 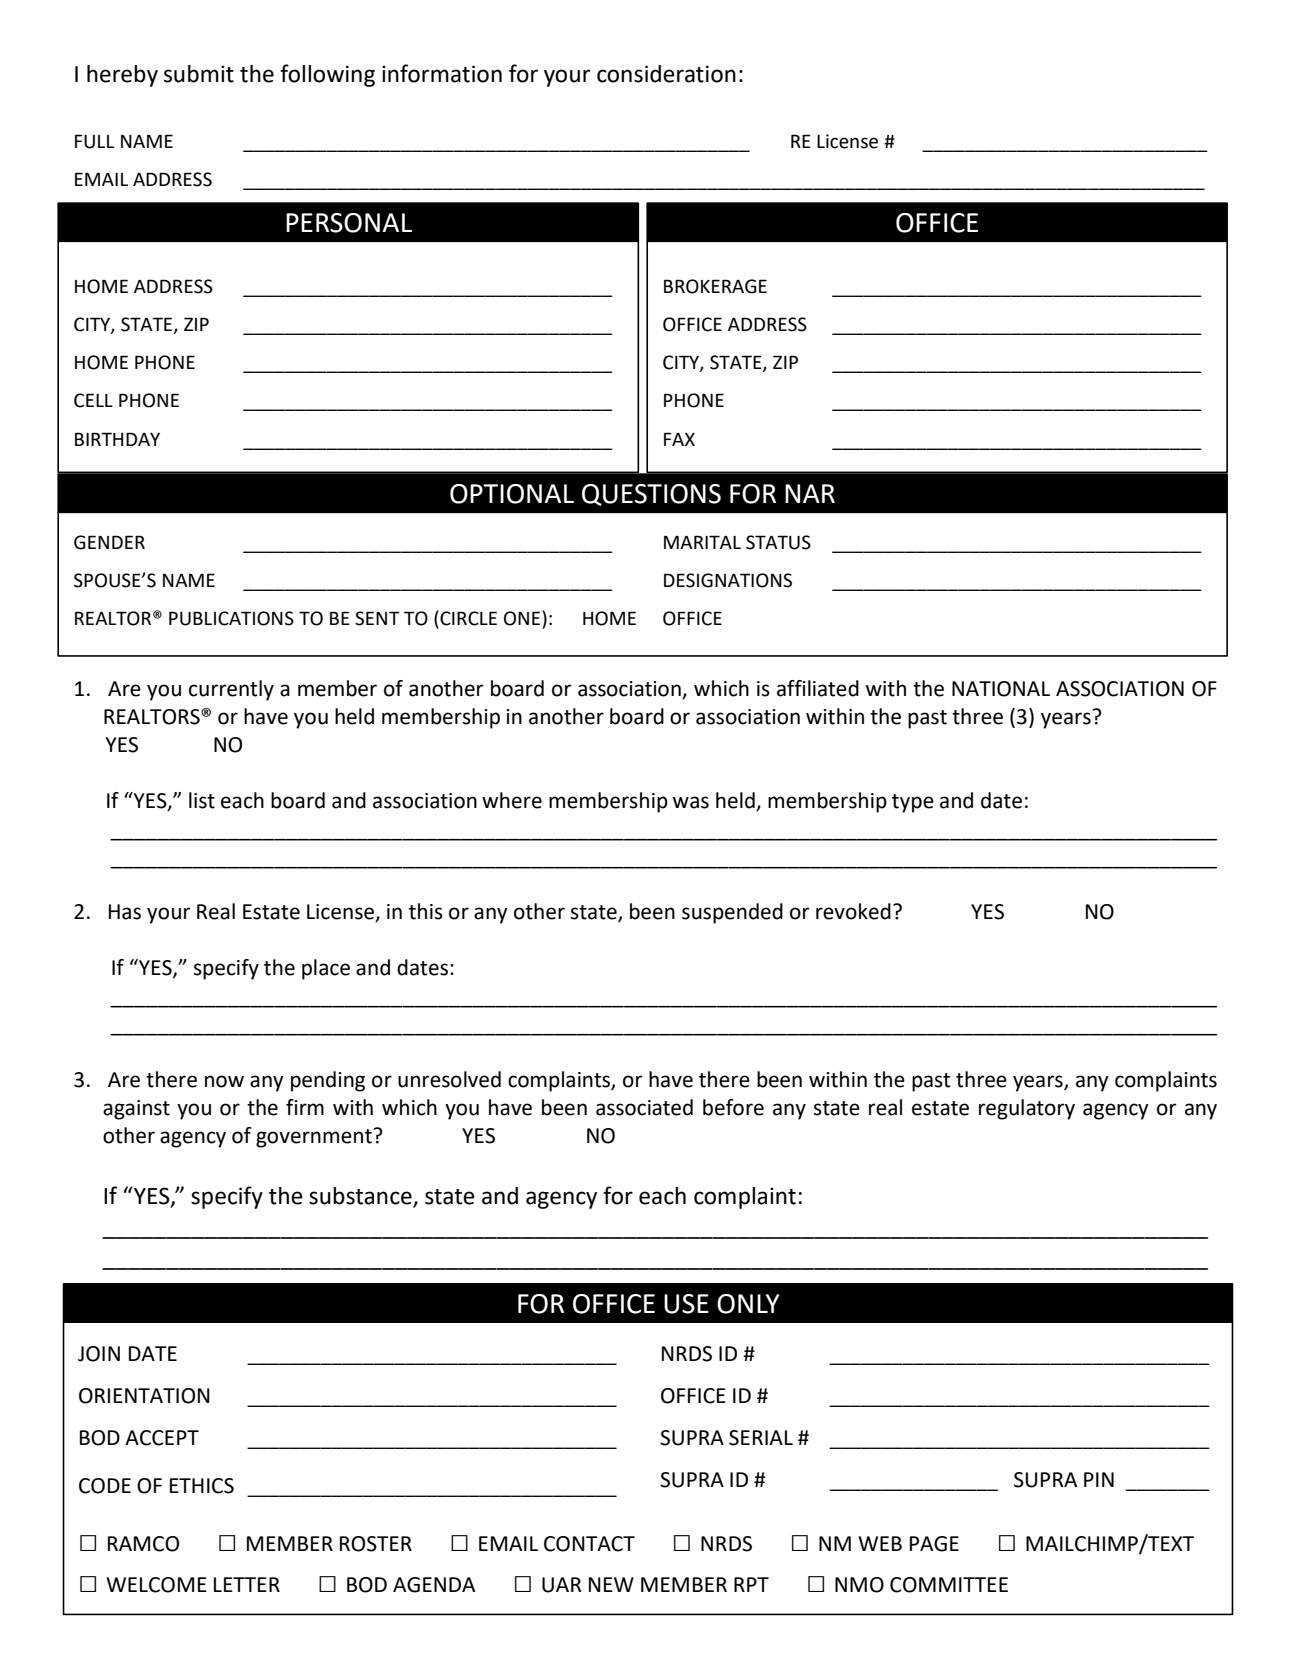 I want to click on list, so click(x=202, y=800).
